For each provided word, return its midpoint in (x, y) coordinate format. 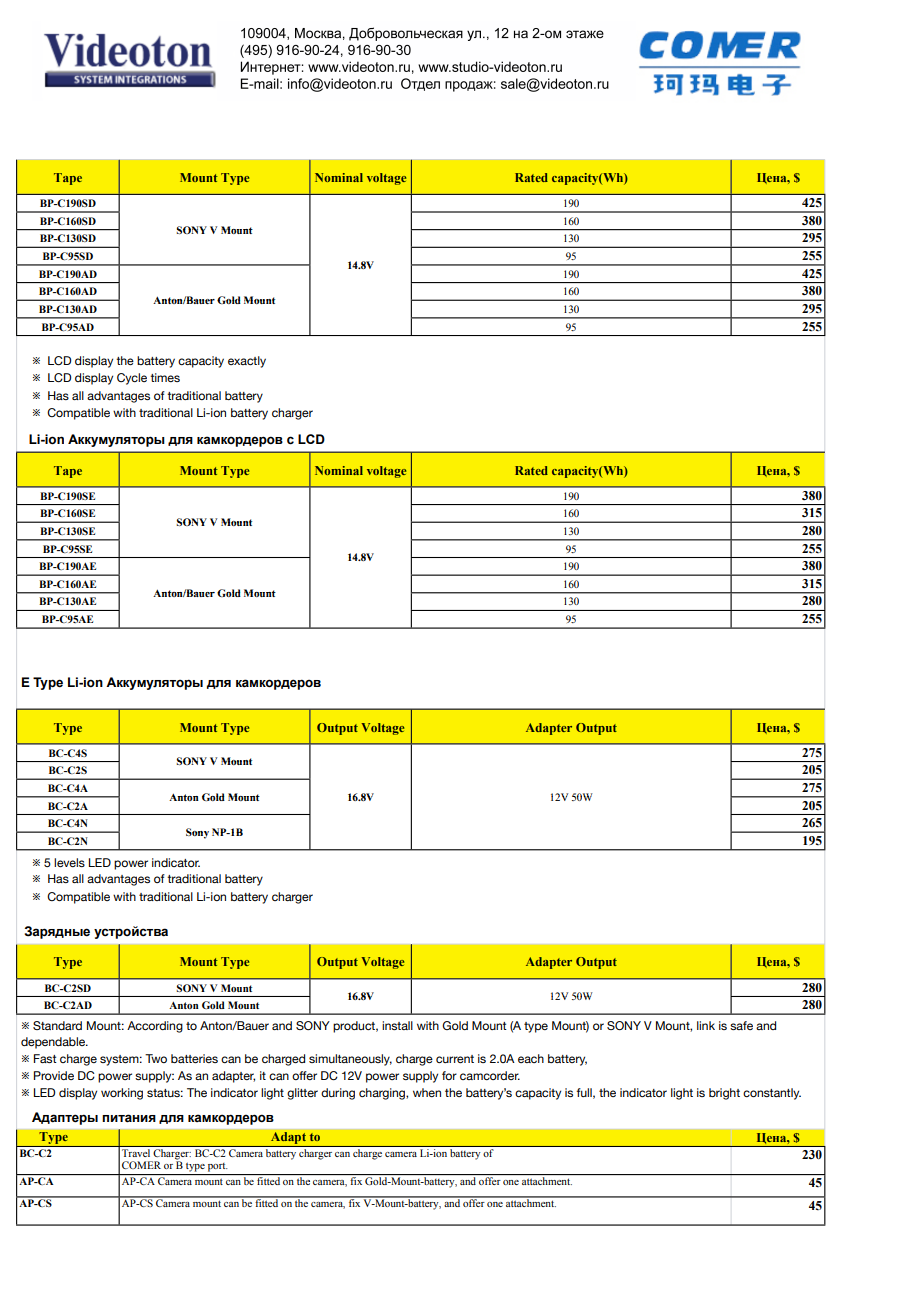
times (165, 377)
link (706, 1025)
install (397, 1025)
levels (69, 862)
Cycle (132, 379)
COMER (141, 1165)
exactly (247, 362)
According (155, 1027)
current (455, 1059)
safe (741, 1025)
